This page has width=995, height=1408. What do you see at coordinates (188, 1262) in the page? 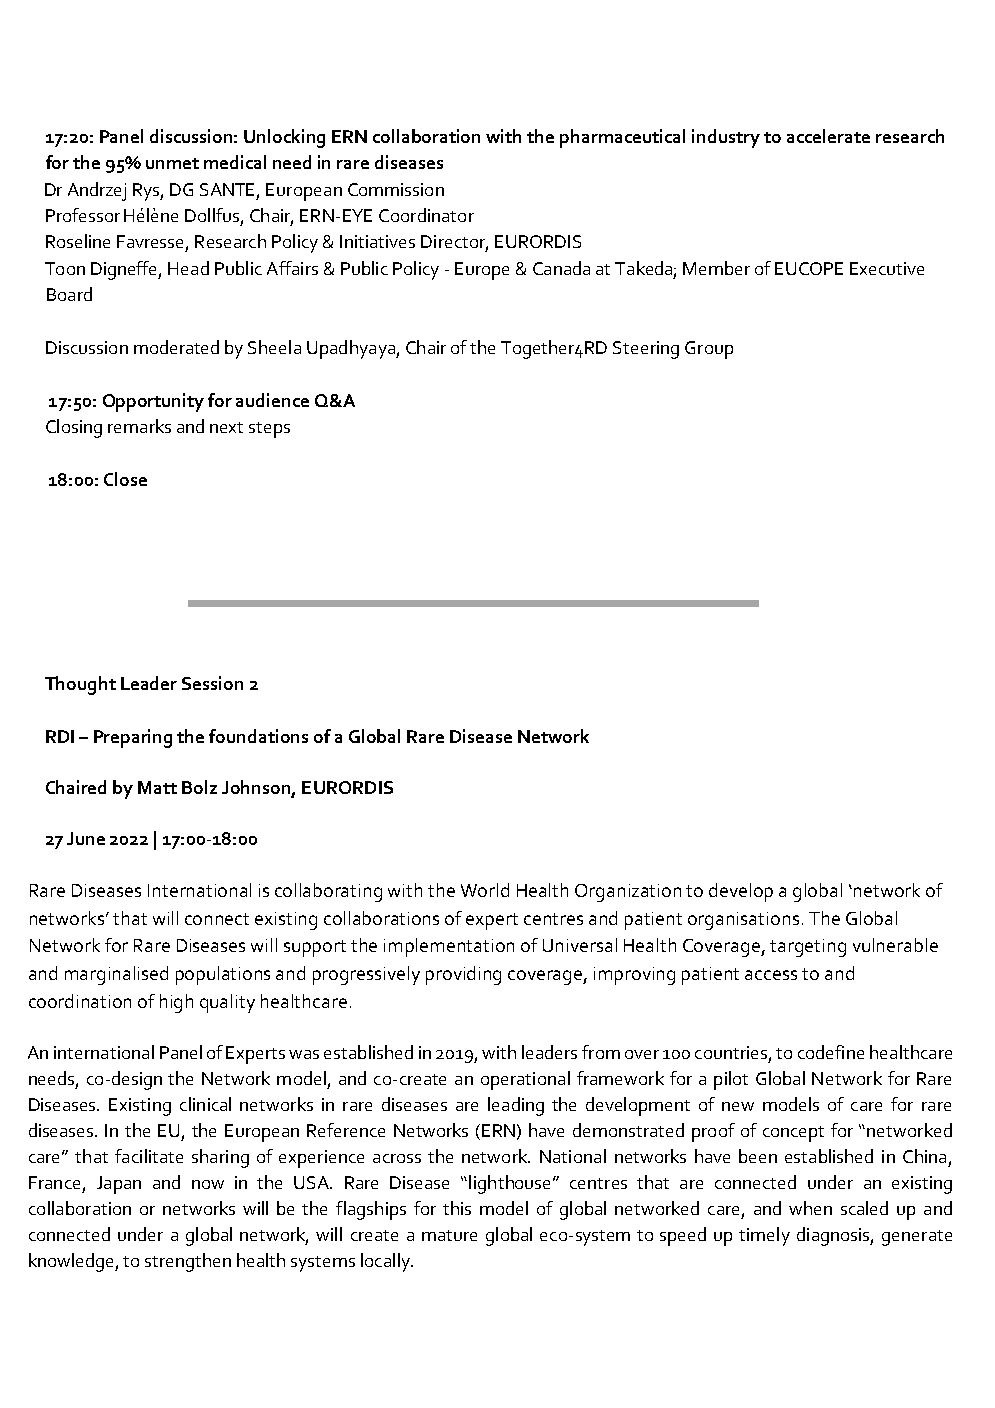
I see `strengthen` at bounding box center [188, 1262].
